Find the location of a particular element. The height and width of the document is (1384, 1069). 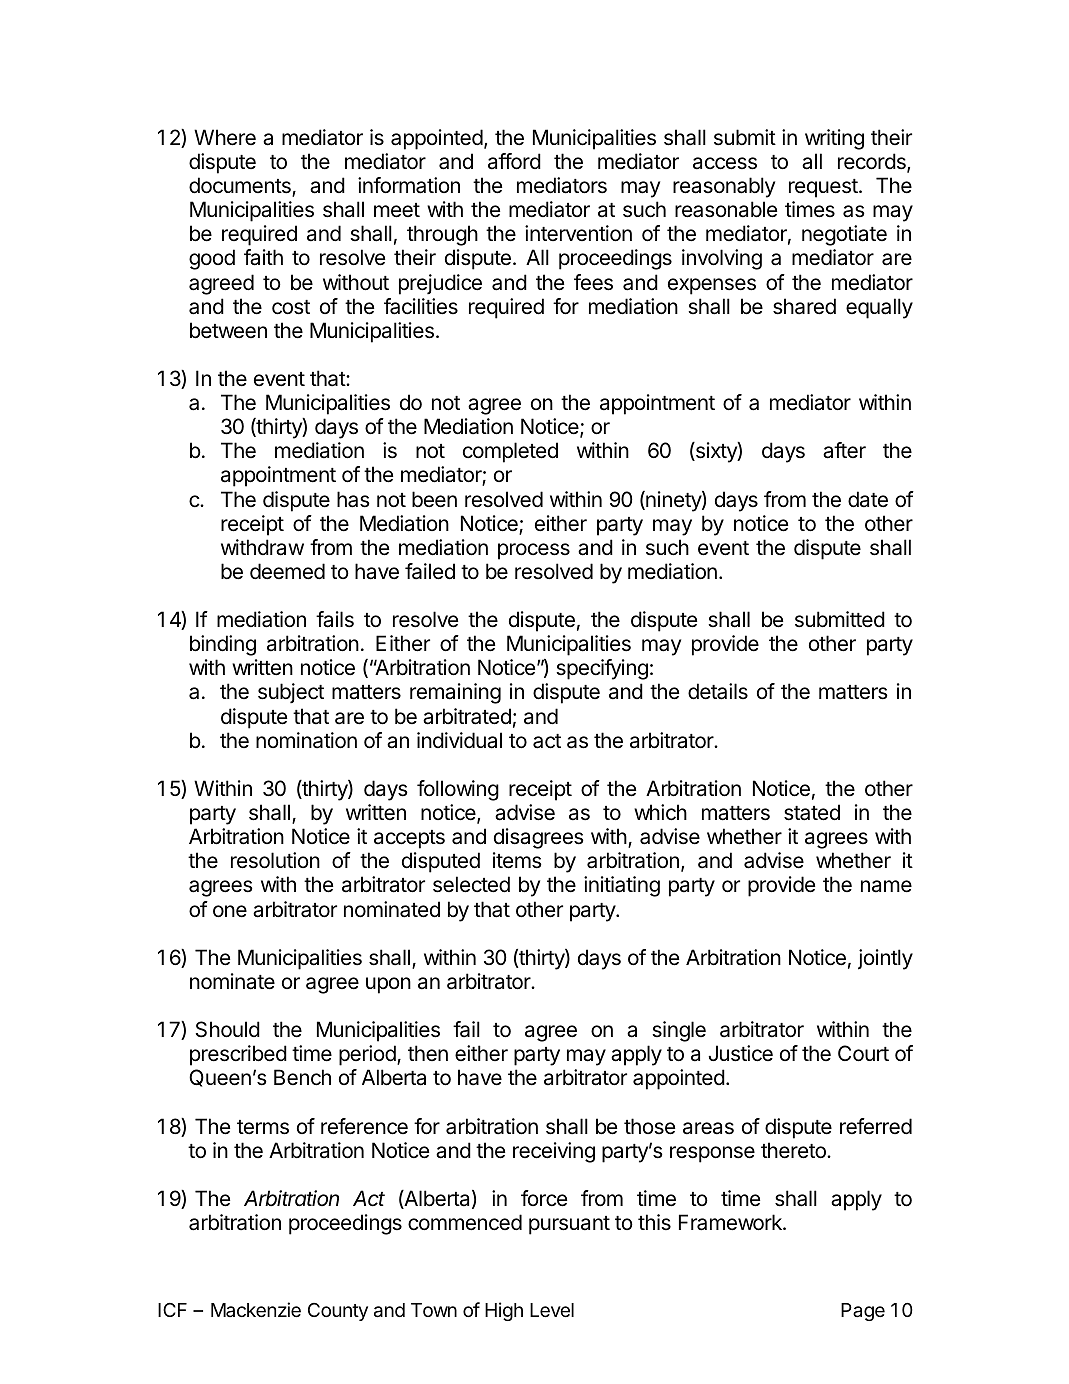

individual is located at coordinates (459, 740).
